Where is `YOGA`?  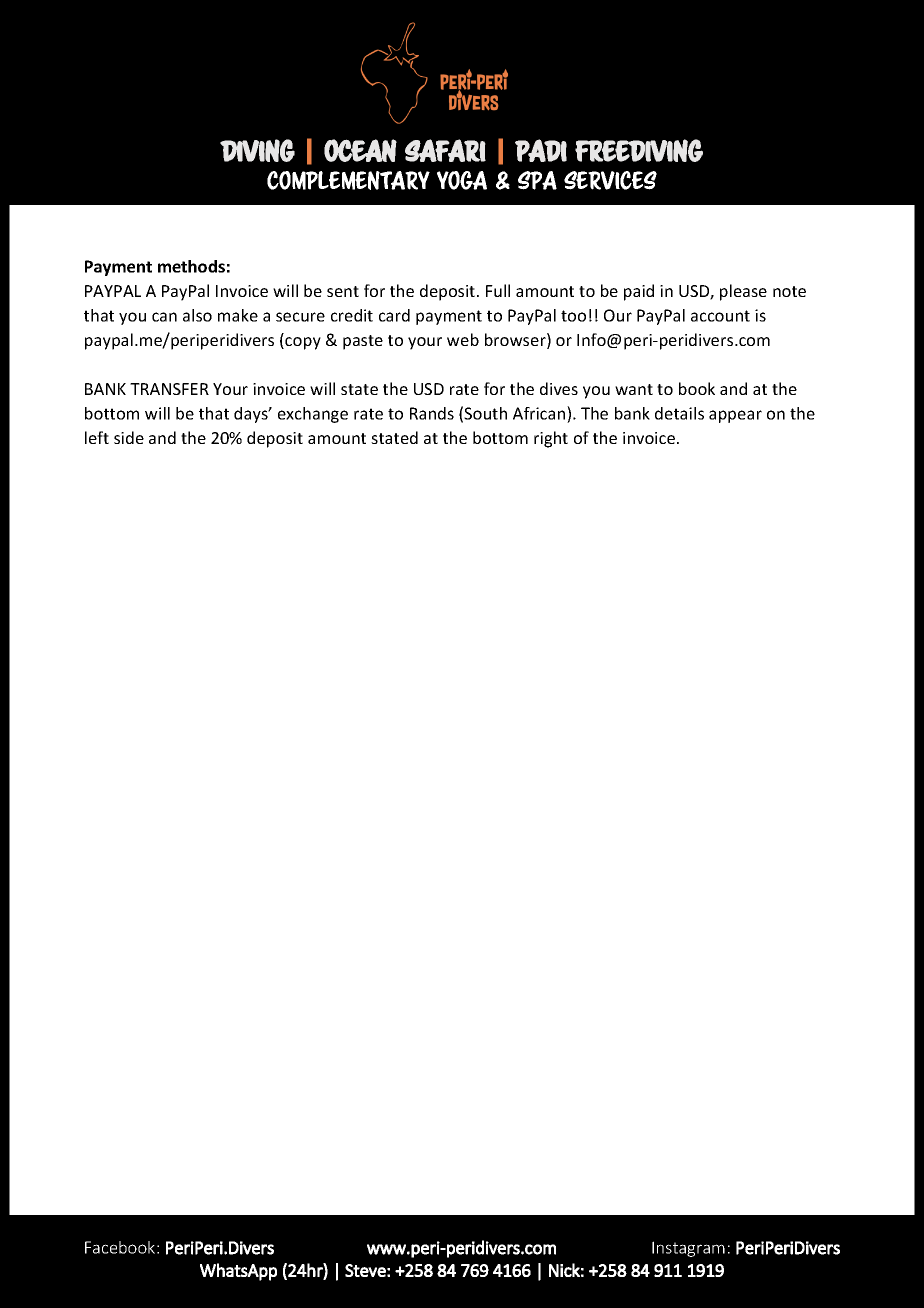
YOGA is located at coordinates (462, 180).
